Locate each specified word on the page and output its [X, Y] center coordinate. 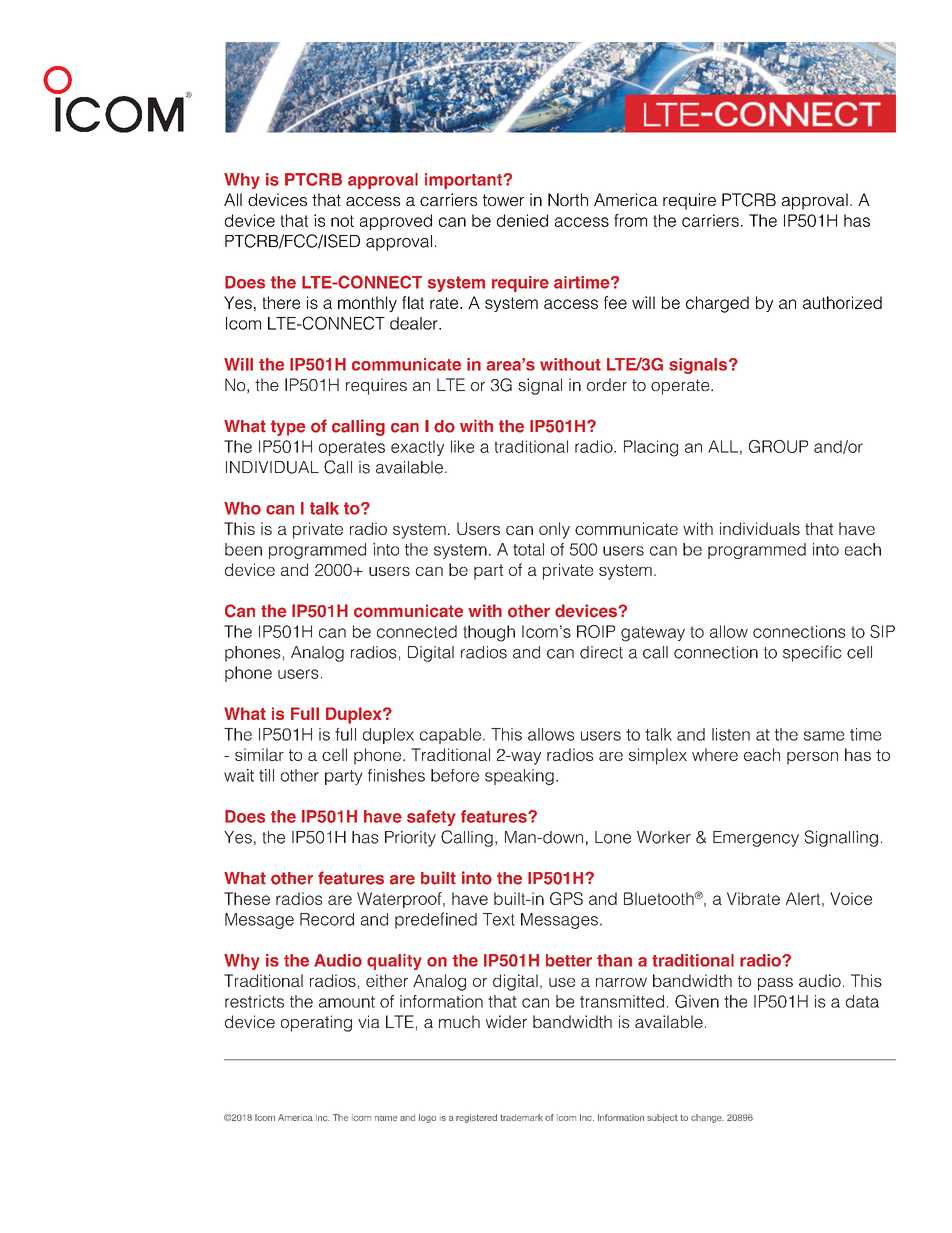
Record [327, 919]
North [568, 199]
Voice [851, 898]
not [342, 221]
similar [259, 754]
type [288, 428]
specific [812, 653]
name [386, 1118]
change [707, 1118]
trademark [521, 1117]
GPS [566, 898]
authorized [842, 302]
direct [601, 652]
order [607, 384]
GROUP [778, 446]
